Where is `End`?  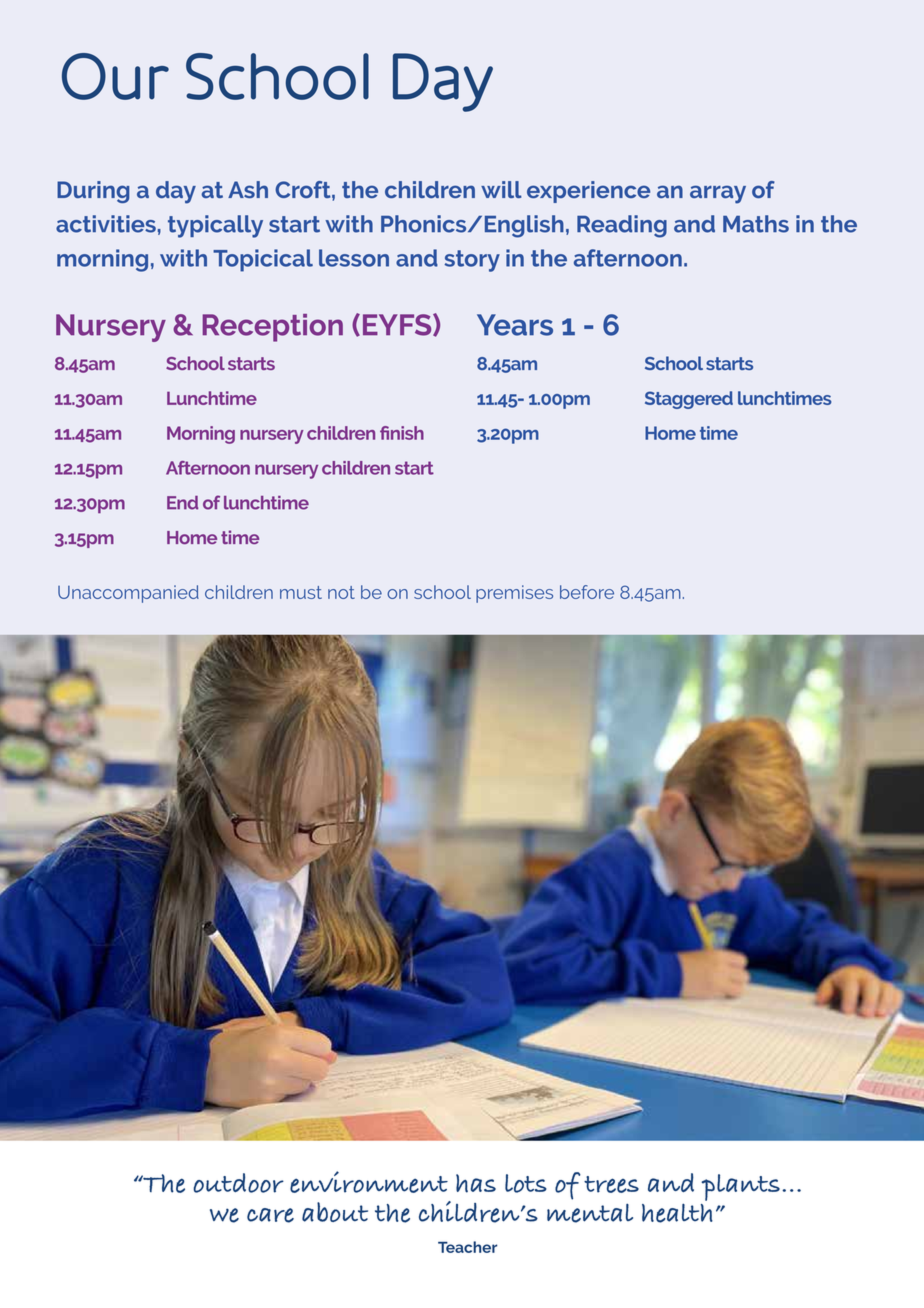
End is located at coordinates (182, 503).
